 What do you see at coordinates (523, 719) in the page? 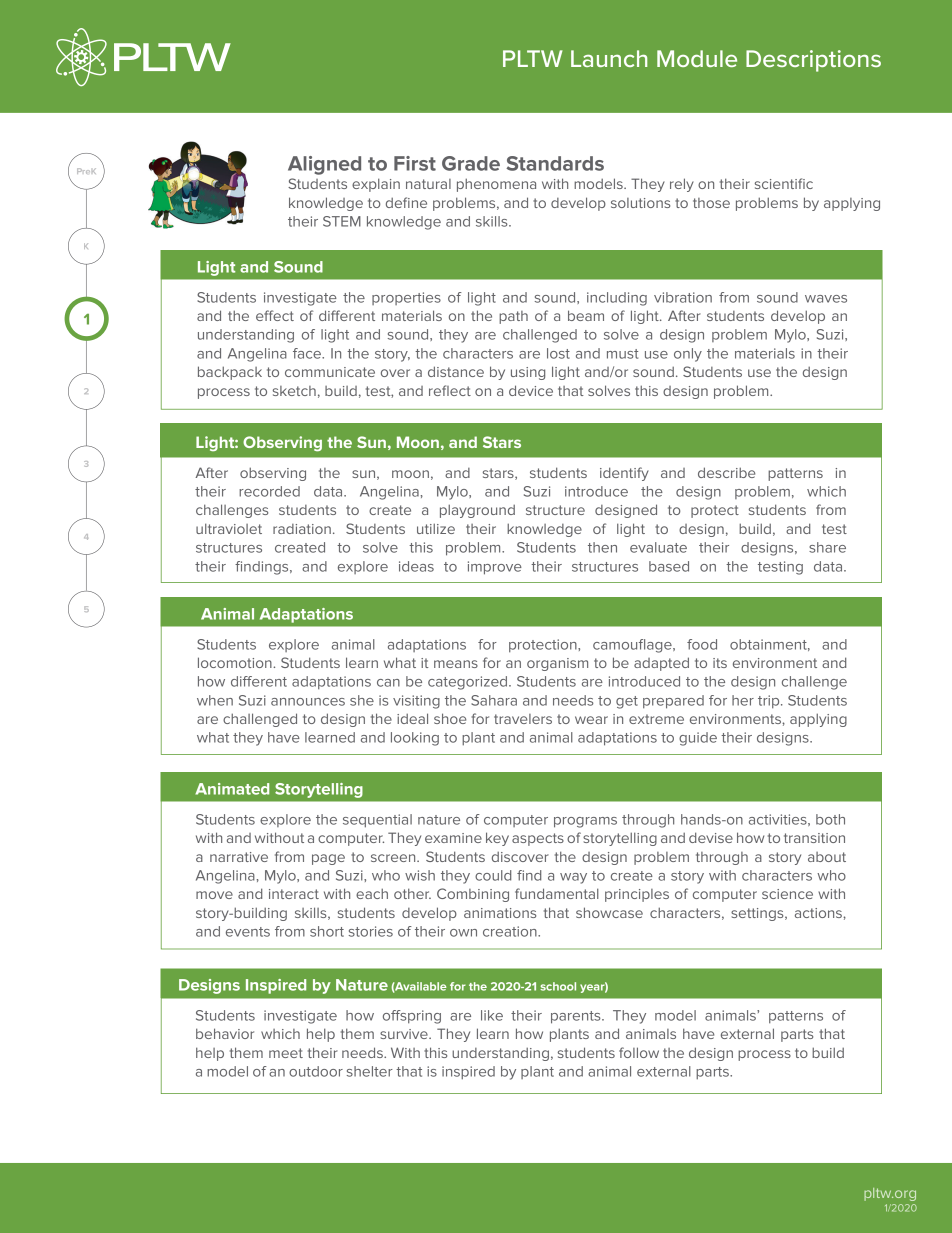
I see `travelers` at bounding box center [523, 719].
